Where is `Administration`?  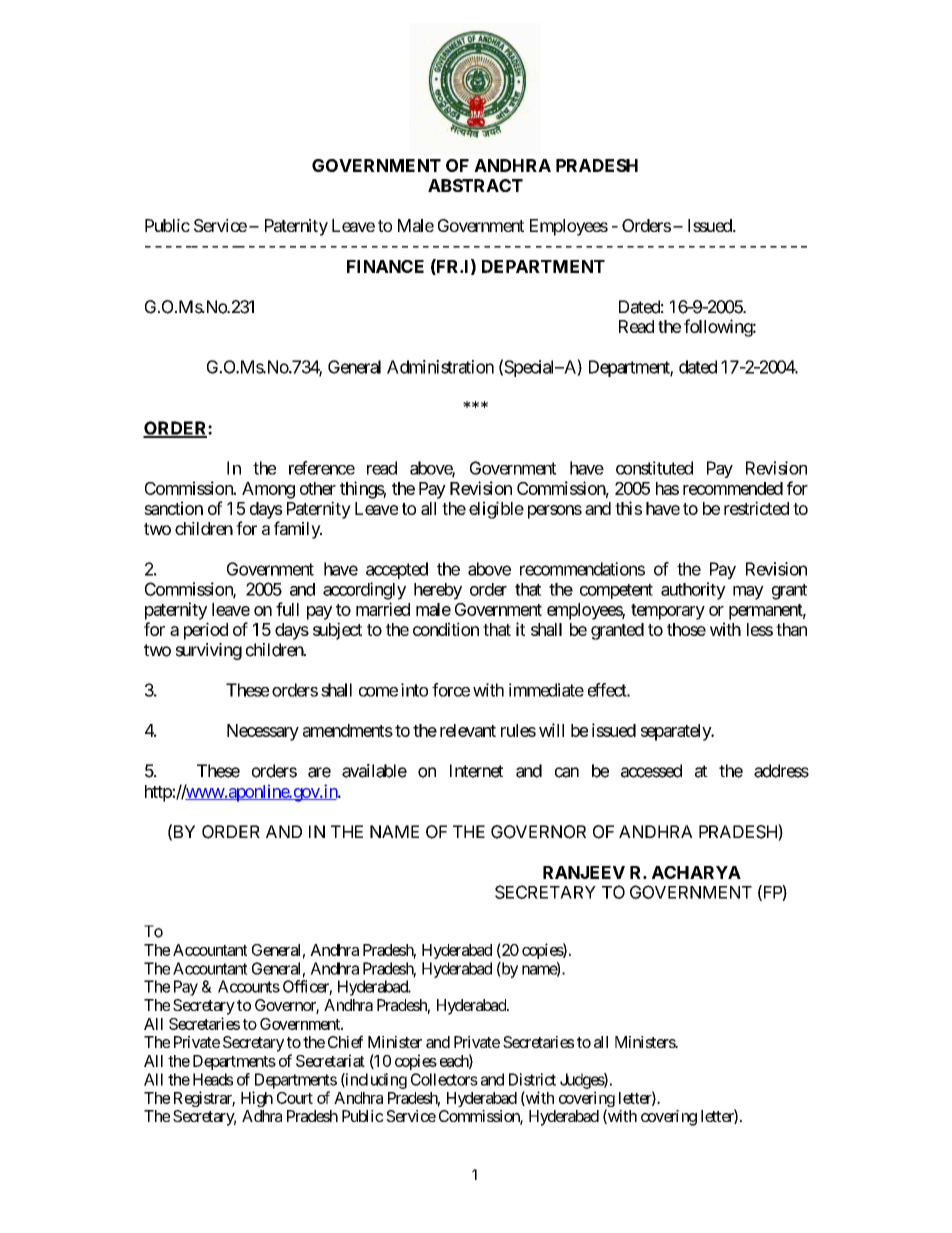
Administration is located at coordinates (440, 367).
